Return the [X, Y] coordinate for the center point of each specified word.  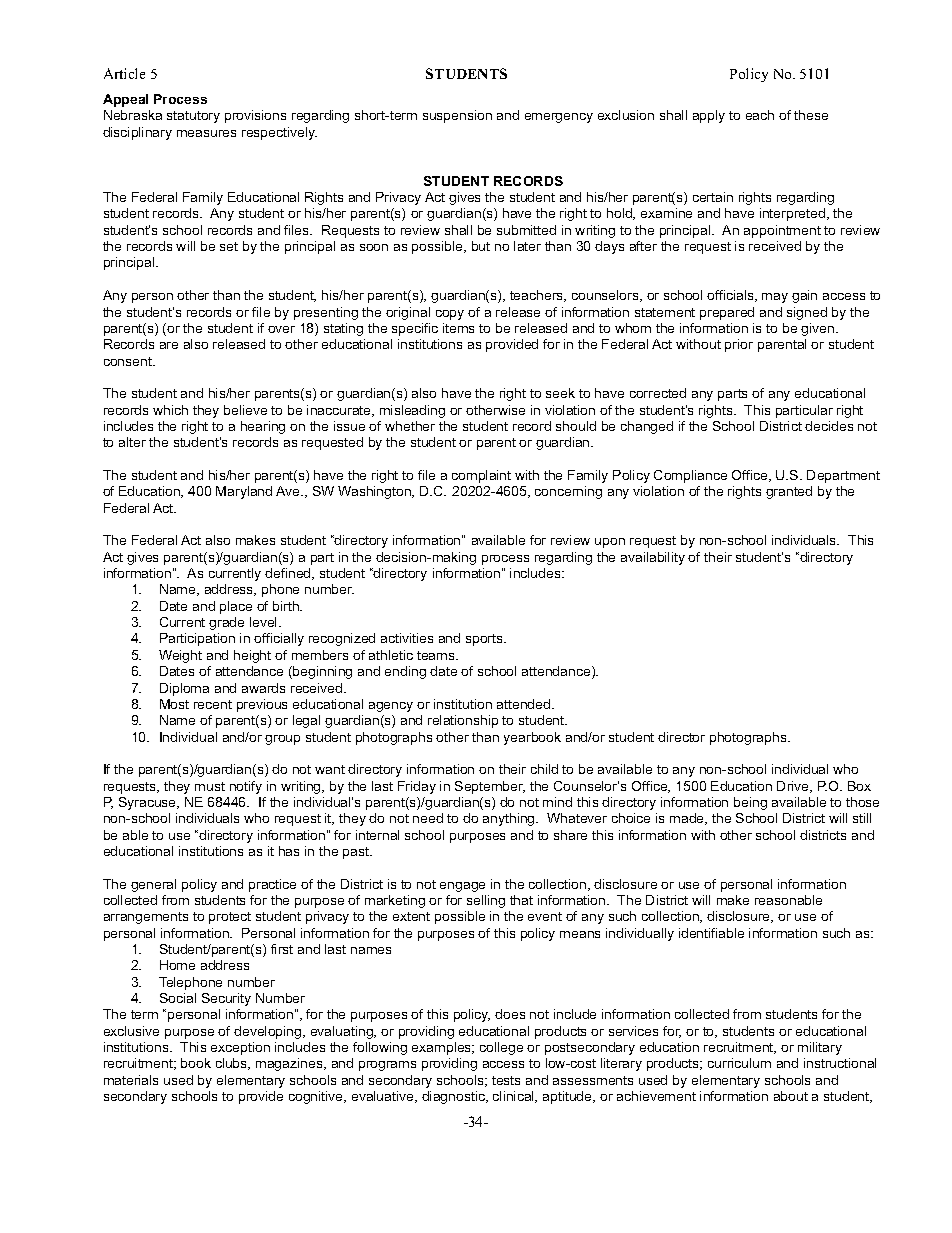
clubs [233, 1064]
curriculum [739, 1063]
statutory [193, 117]
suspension [457, 116]
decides [829, 426]
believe [245, 410]
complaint [481, 476]
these [811, 115]
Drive [794, 787]
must [210, 786]
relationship [463, 721]
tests [506, 1080]
